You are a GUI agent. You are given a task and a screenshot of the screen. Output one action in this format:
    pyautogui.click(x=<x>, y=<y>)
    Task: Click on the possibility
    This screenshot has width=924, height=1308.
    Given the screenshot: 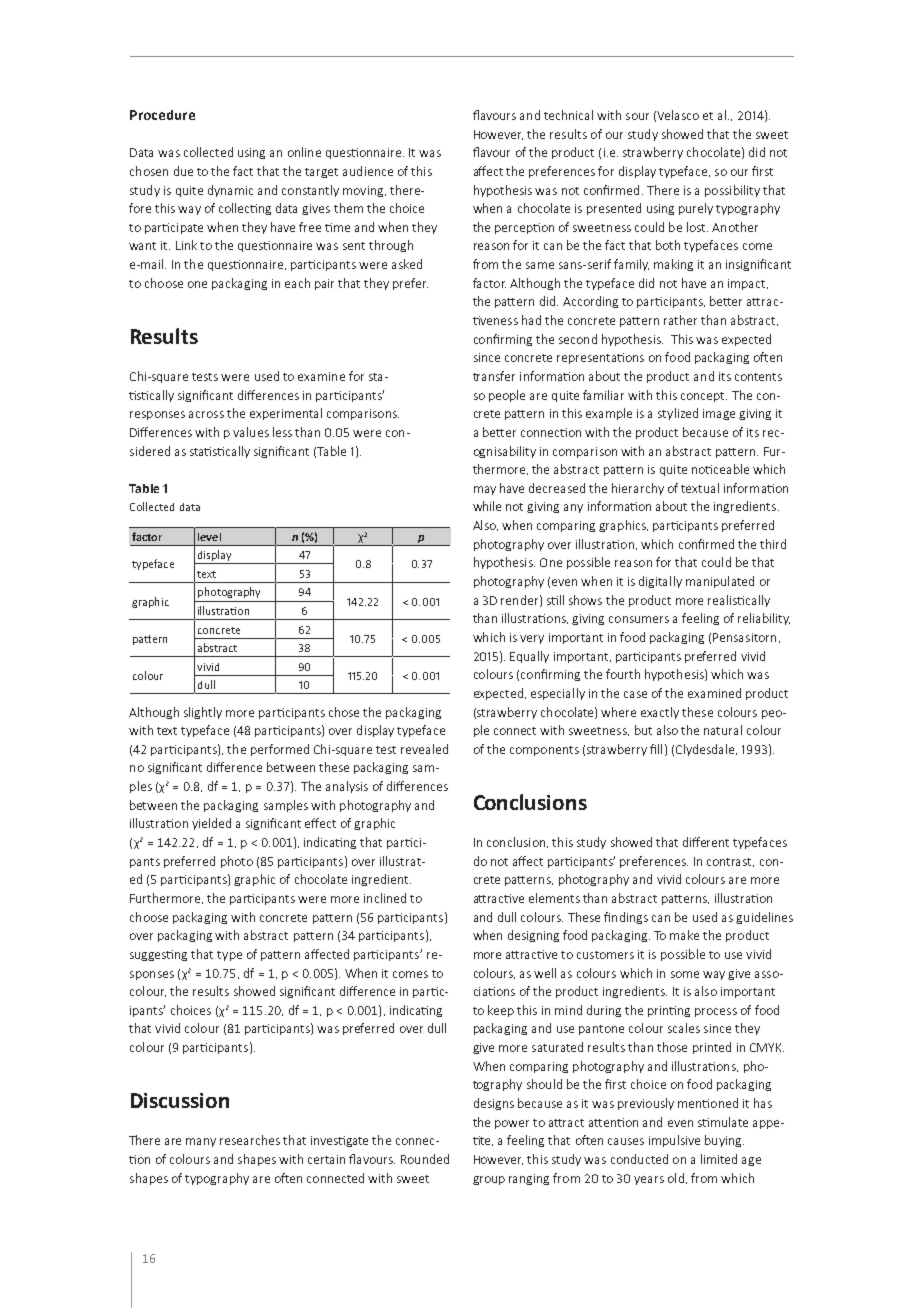 What is the action you would take?
    pyautogui.click(x=732, y=191)
